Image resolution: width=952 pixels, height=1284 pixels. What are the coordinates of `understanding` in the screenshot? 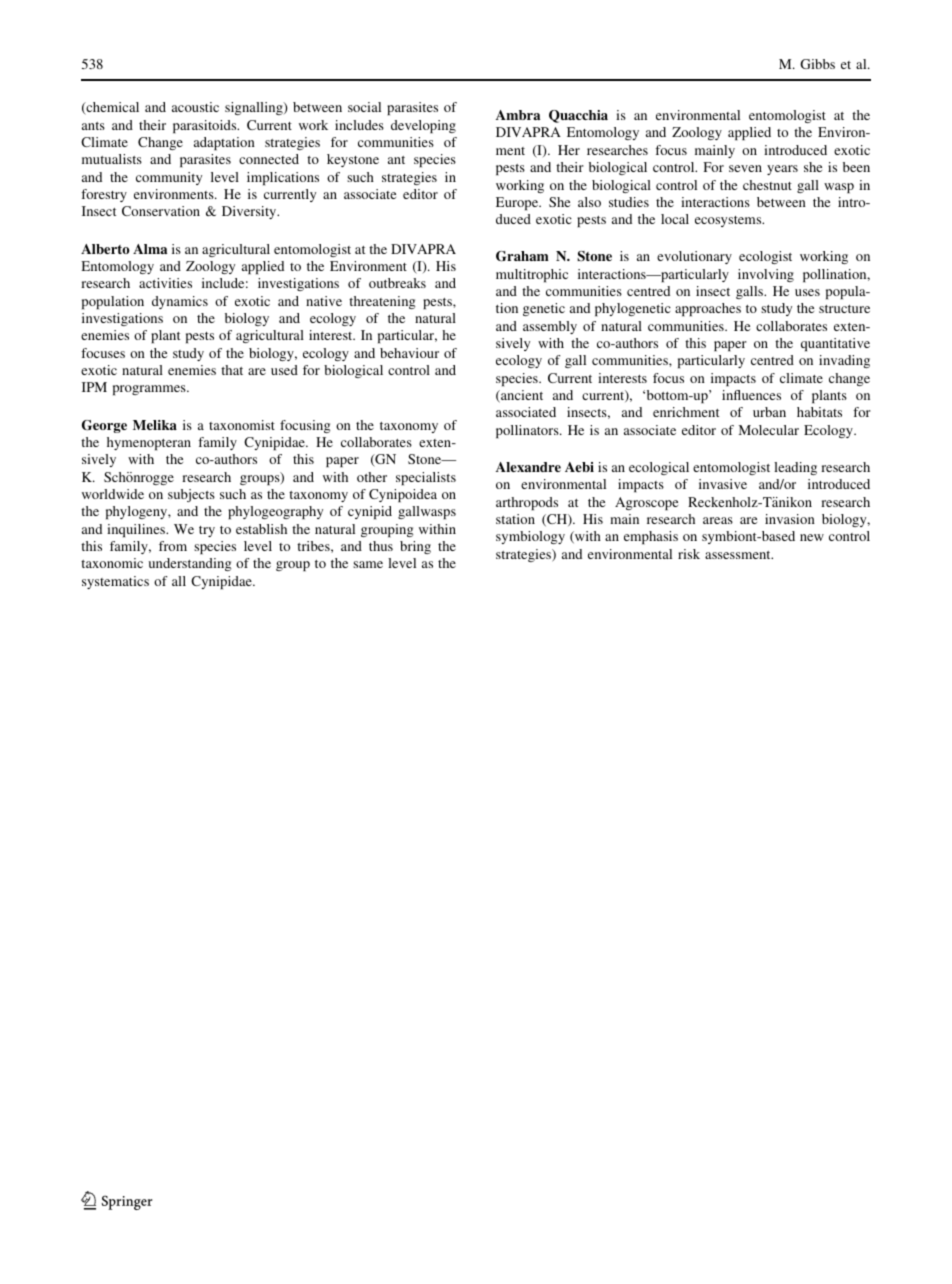 It's located at (190, 564).
